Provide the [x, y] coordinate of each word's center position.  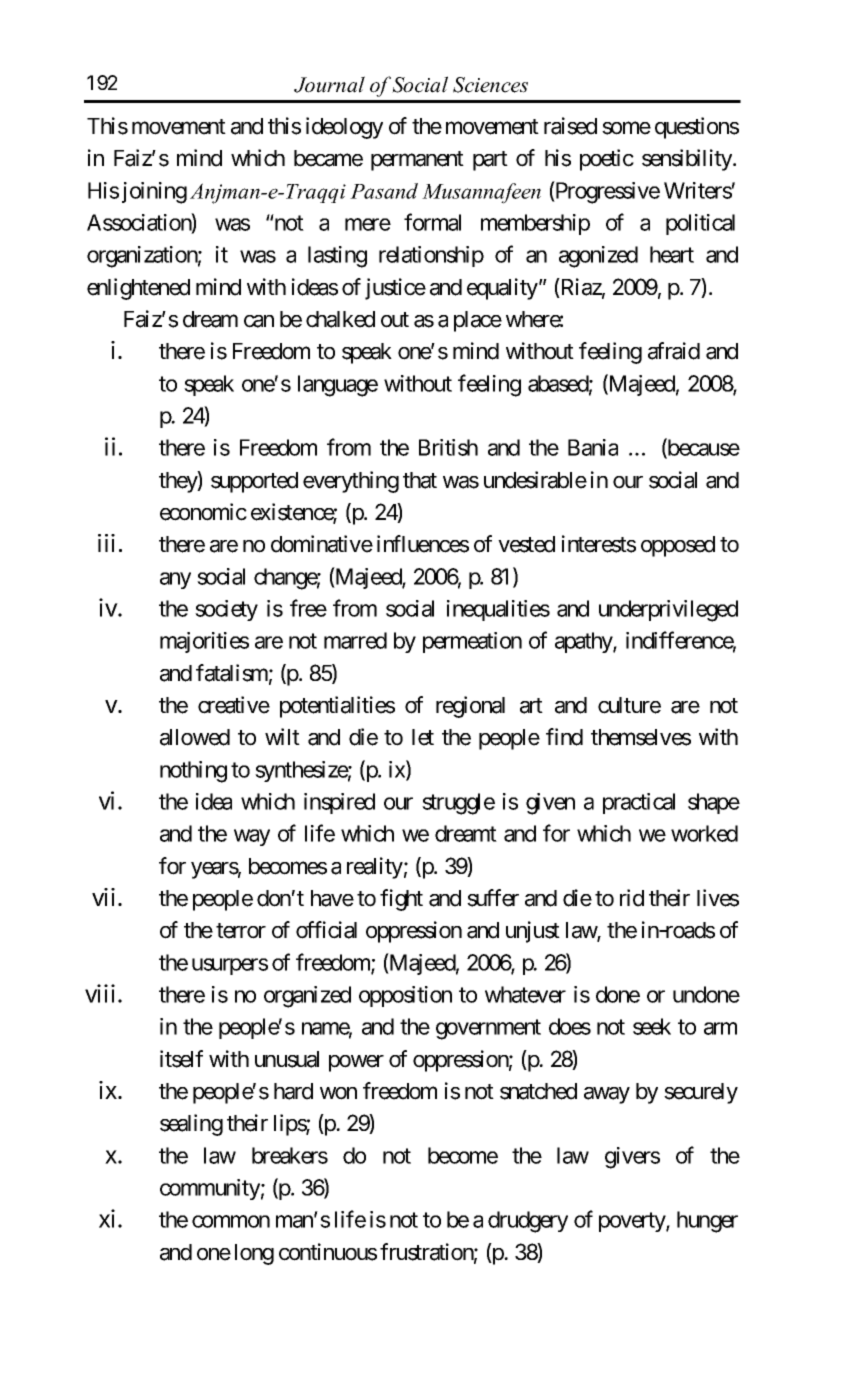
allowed [195, 737]
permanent [417, 161]
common [231, 1221]
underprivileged [668, 611]
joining [154, 193]
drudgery [528, 1222]
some [626, 128]
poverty [633, 1222]
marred [355, 640]
